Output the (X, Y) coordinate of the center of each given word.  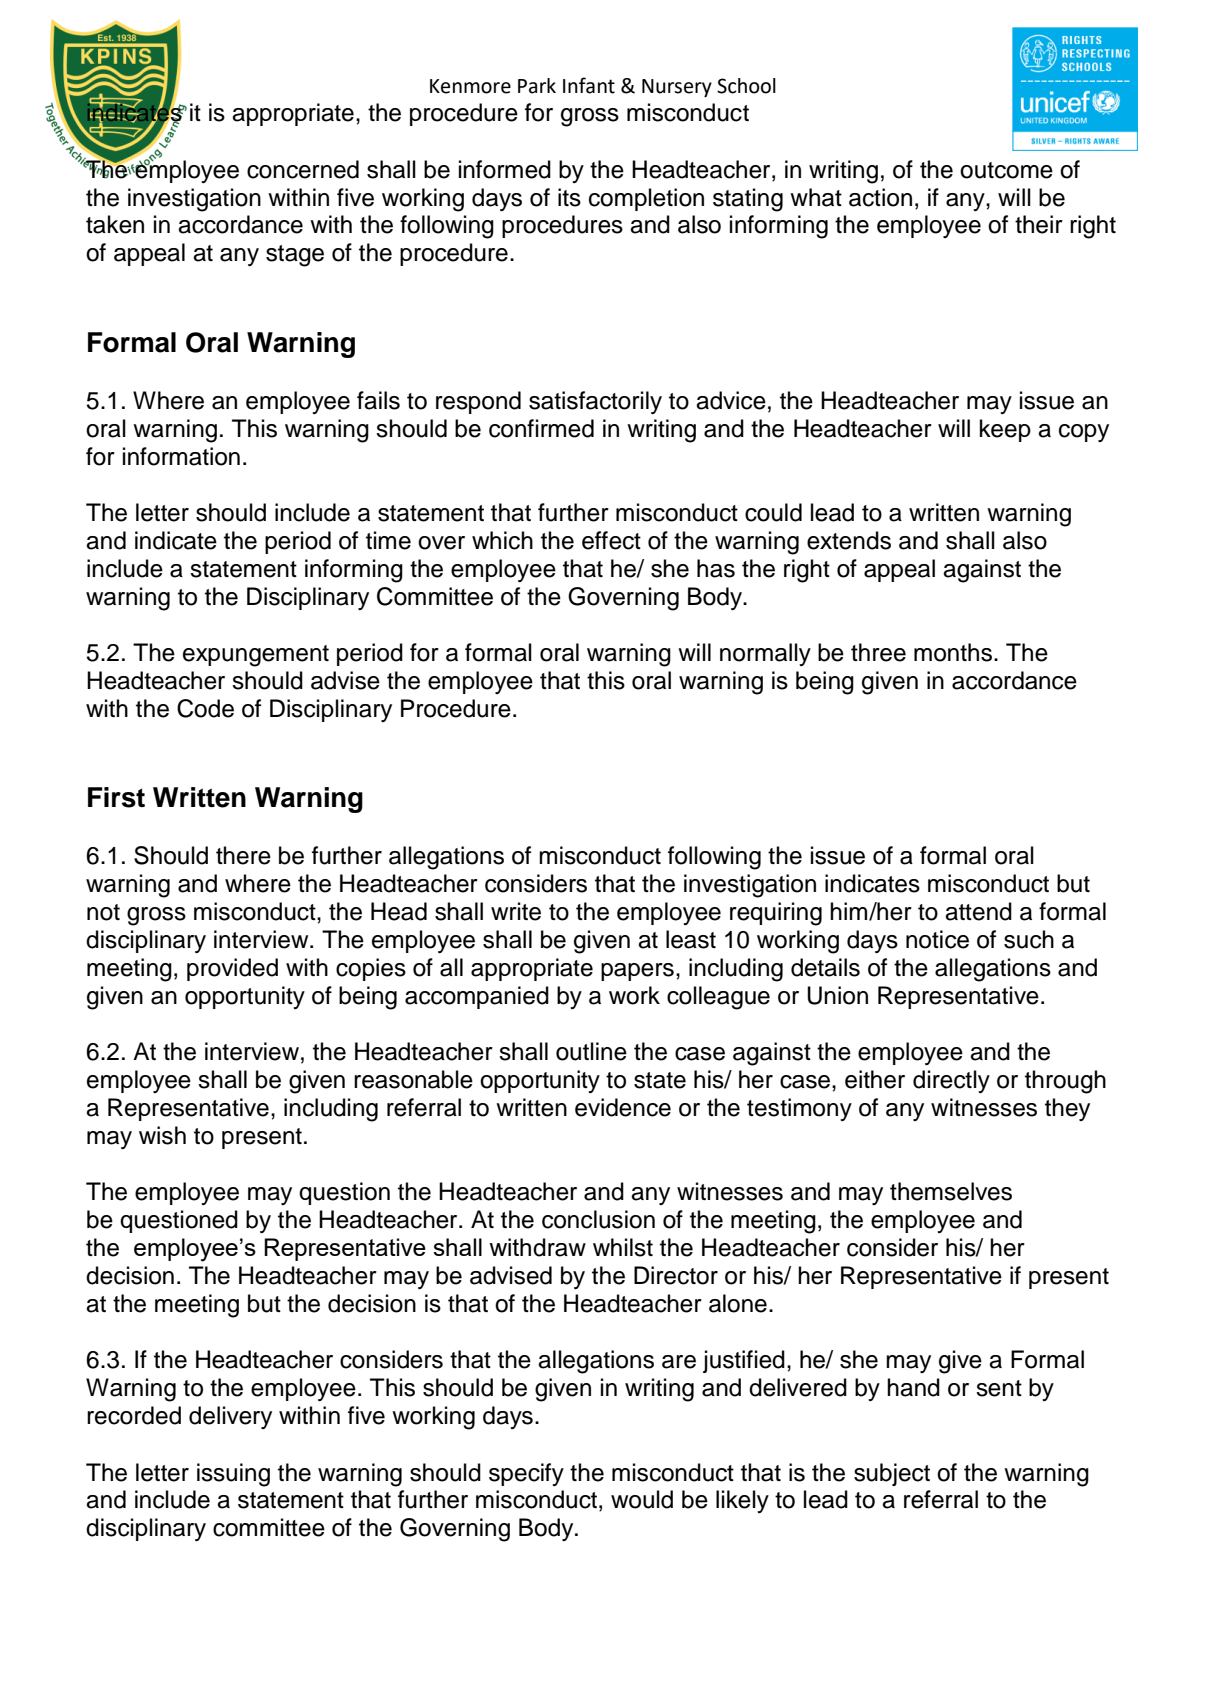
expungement (256, 656)
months (954, 652)
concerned (303, 169)
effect (611, 540)
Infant (589, 85)
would (642, 1499)
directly (951, 1081)
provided (232, 969)
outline (591, 1051)
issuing (233, 1475)
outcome (1006, 170)
